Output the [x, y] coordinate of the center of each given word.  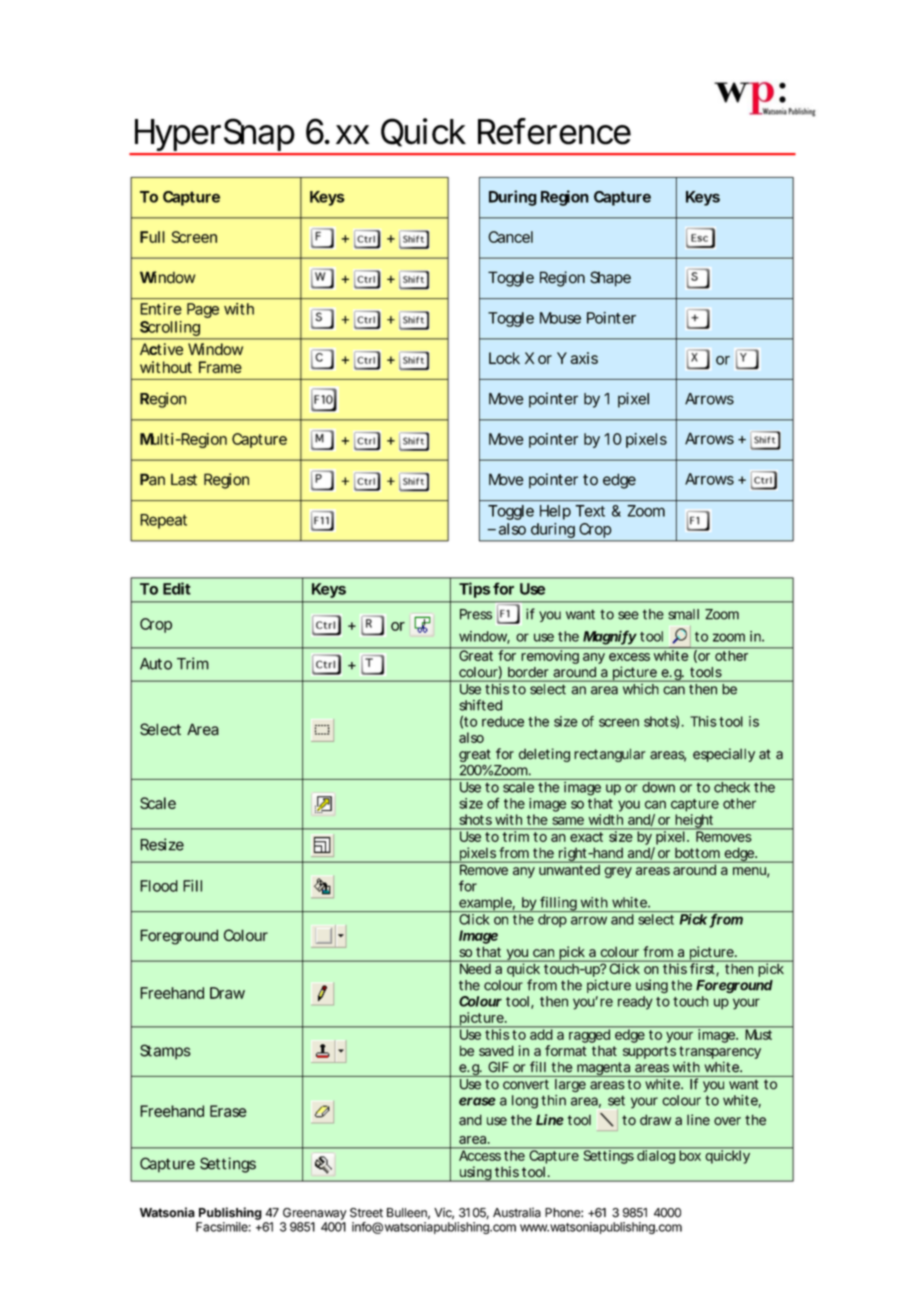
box [690, 1154]
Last [184, 480]
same [568, 821]
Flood [159, 886]
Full [152, 237]
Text [590, 511]
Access [480, 1154]
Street [366, 1213]
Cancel [510, 237]
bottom [697, 854]
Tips [474, 590]
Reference [554, 131]
